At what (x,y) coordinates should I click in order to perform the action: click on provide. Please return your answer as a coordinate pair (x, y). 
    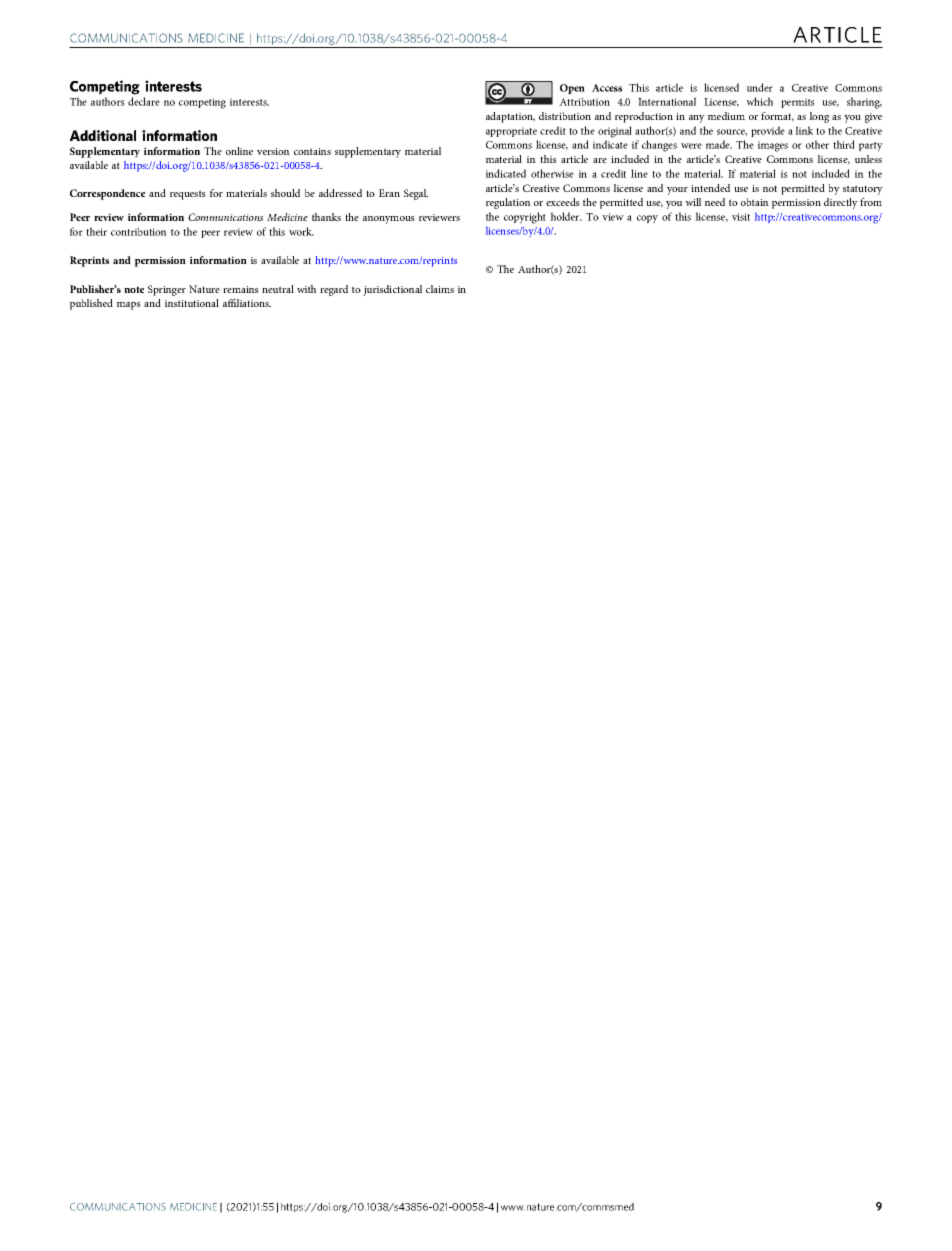
    Looking at the image, I should click on (768, 131).
